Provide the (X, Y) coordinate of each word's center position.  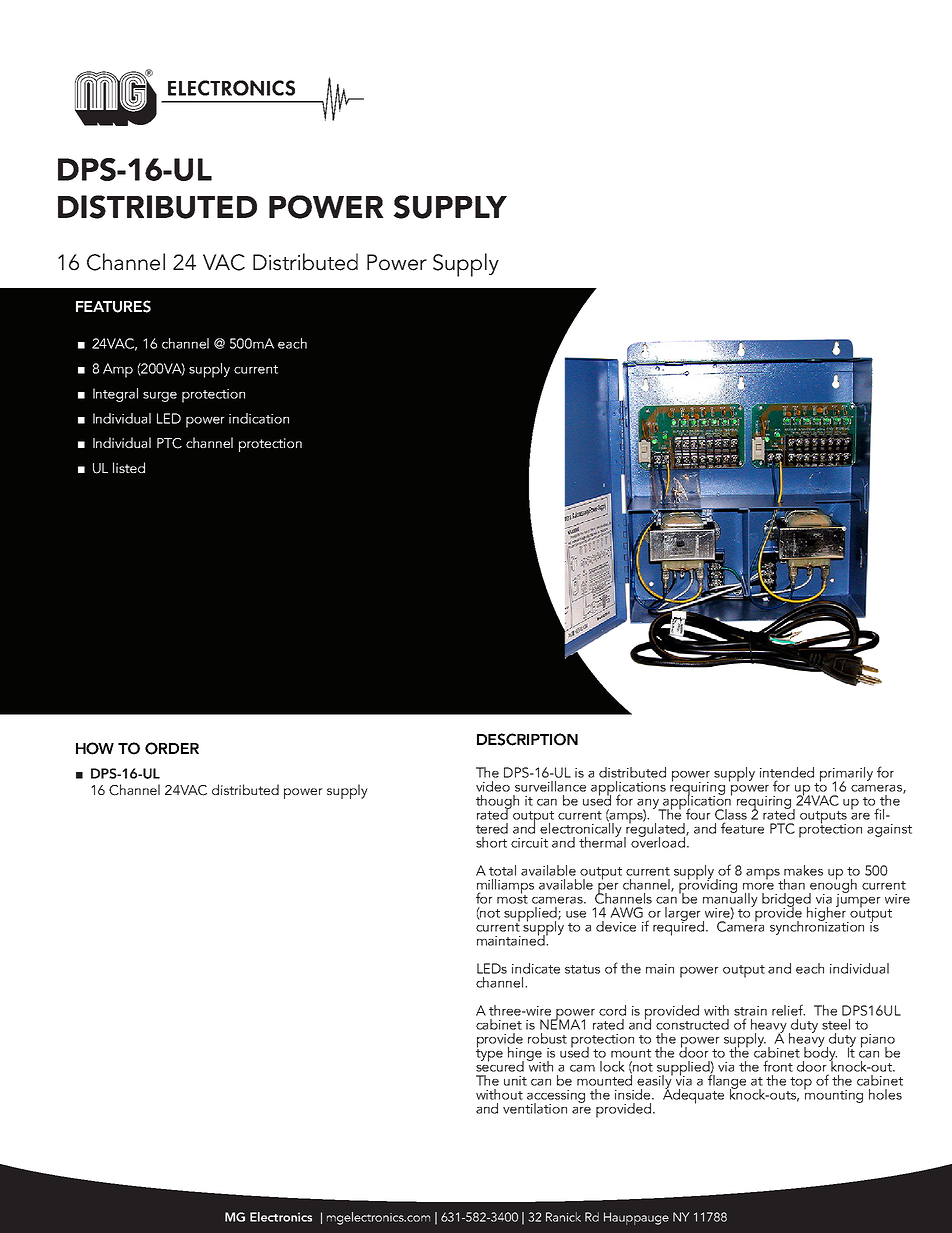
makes (803, 870)
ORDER (172, 748)
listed (129, 467)
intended (787, 772)
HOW (95, 748)
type (489, 1054)
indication (259, 418)
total (502, 870)
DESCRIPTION (527, 739)
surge (160, 397)
